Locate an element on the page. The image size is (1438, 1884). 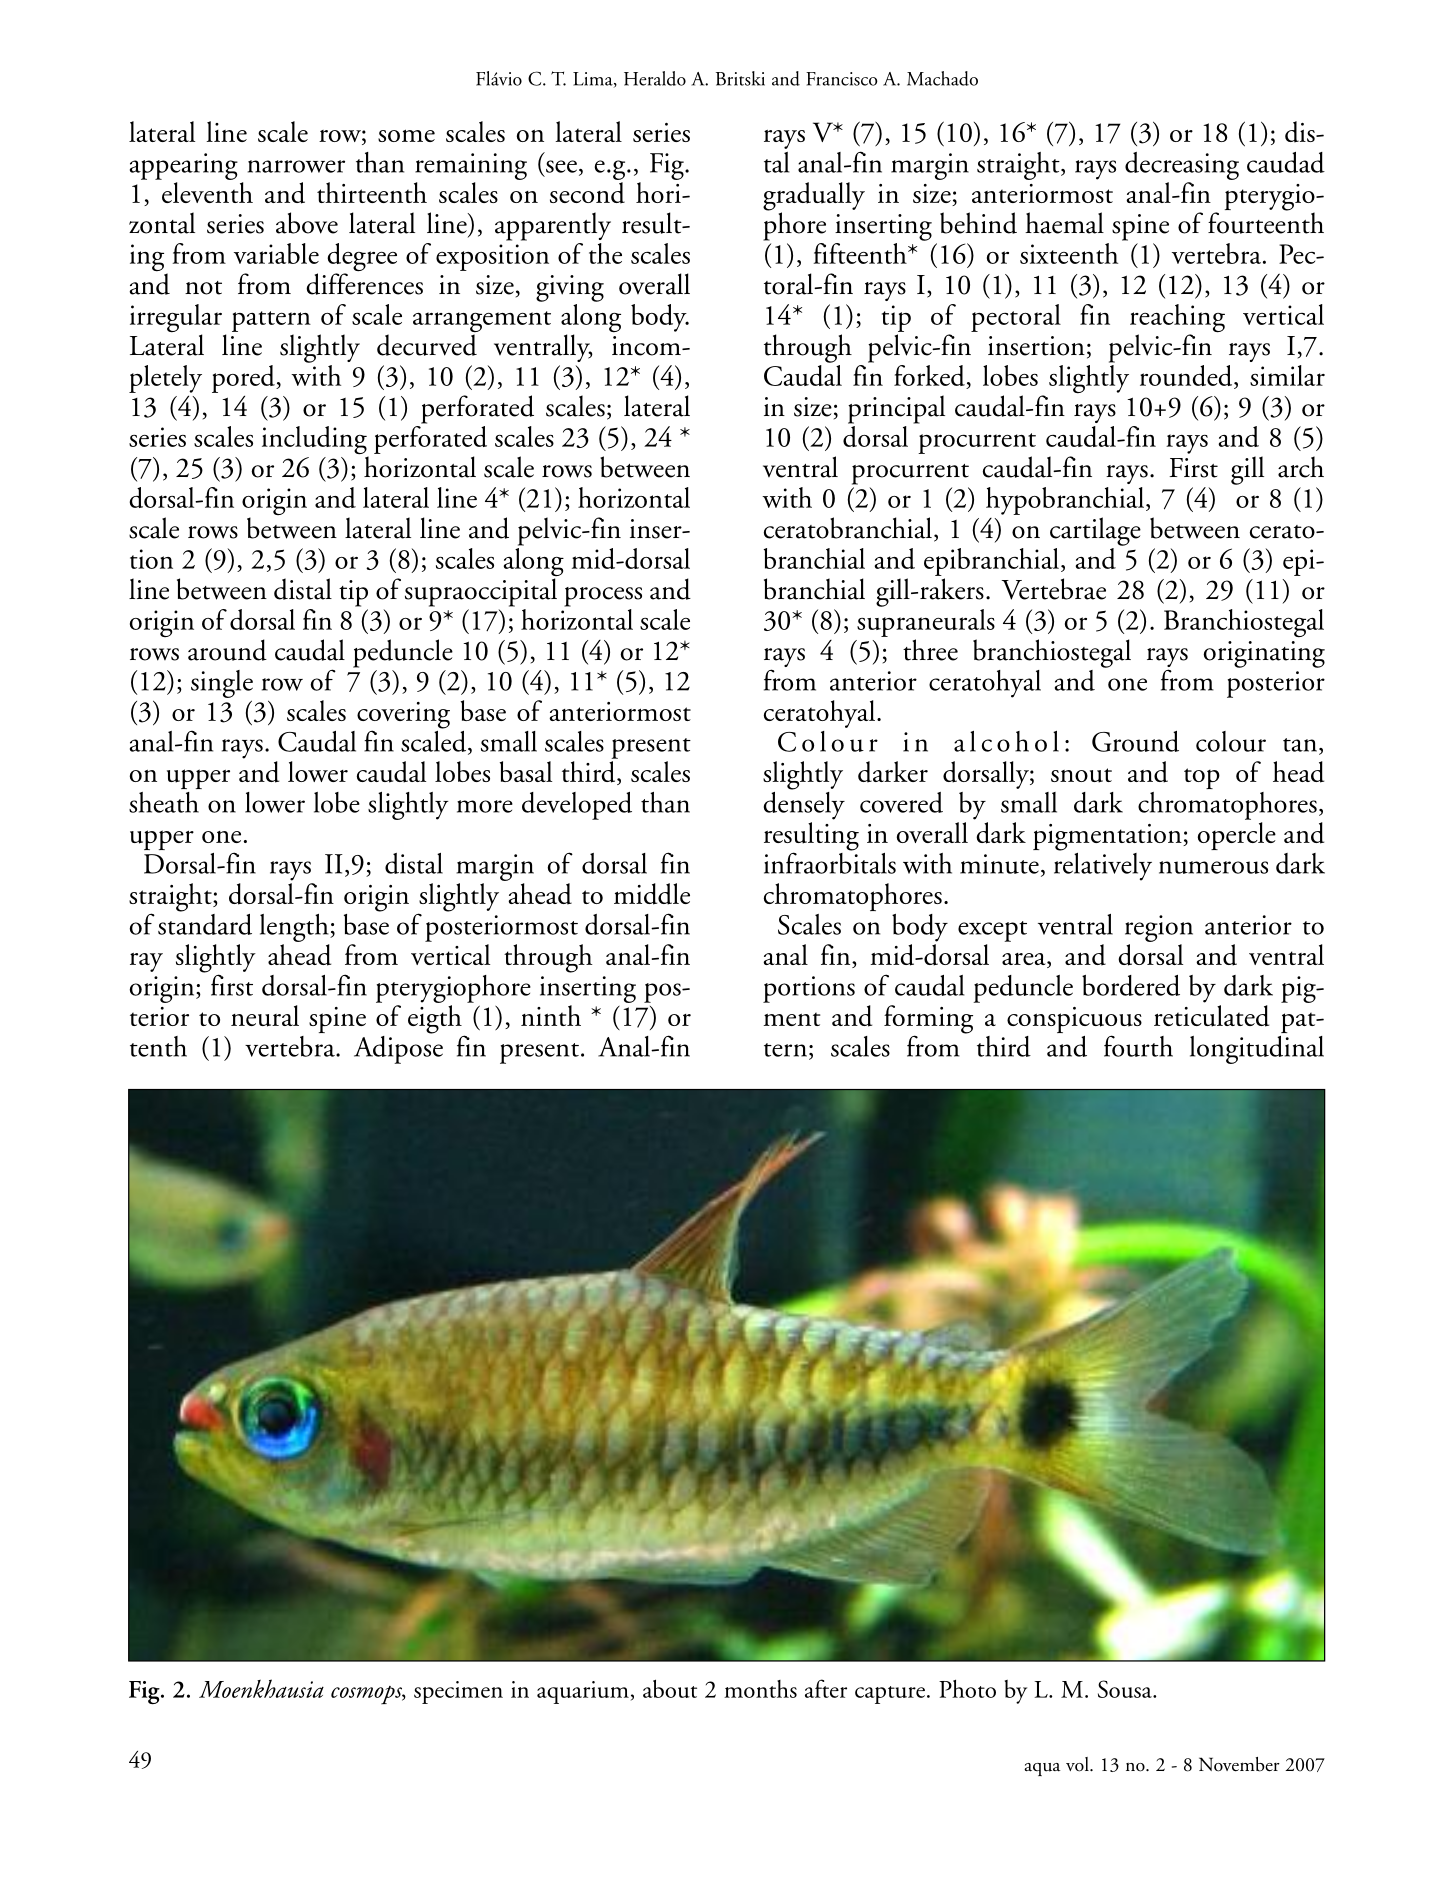
November is located at coordinates (1239, 1764).
